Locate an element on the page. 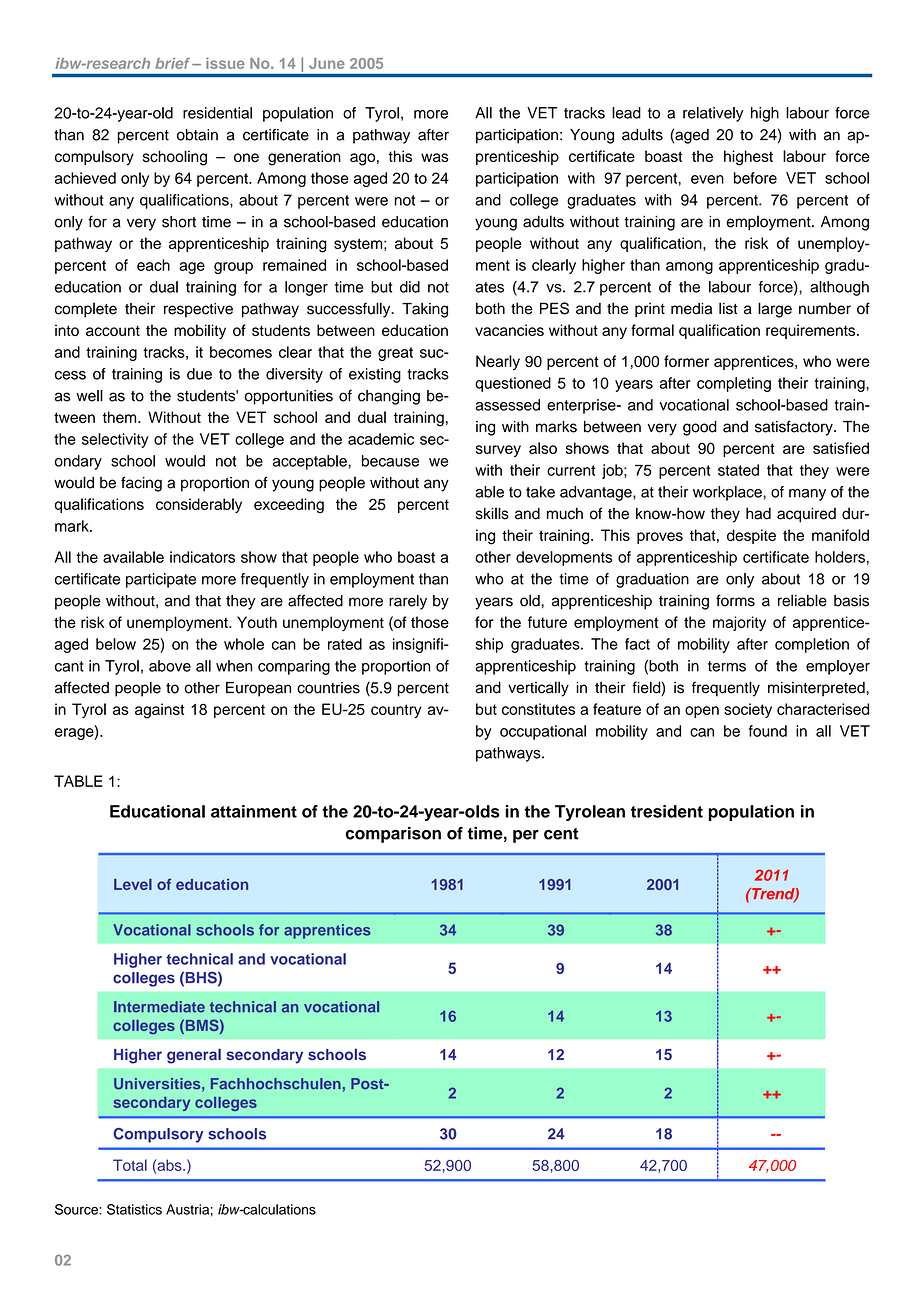 Image resolution: width=924 pixels, height=1308 pixels. majority is located at coordinates (739, 623).
